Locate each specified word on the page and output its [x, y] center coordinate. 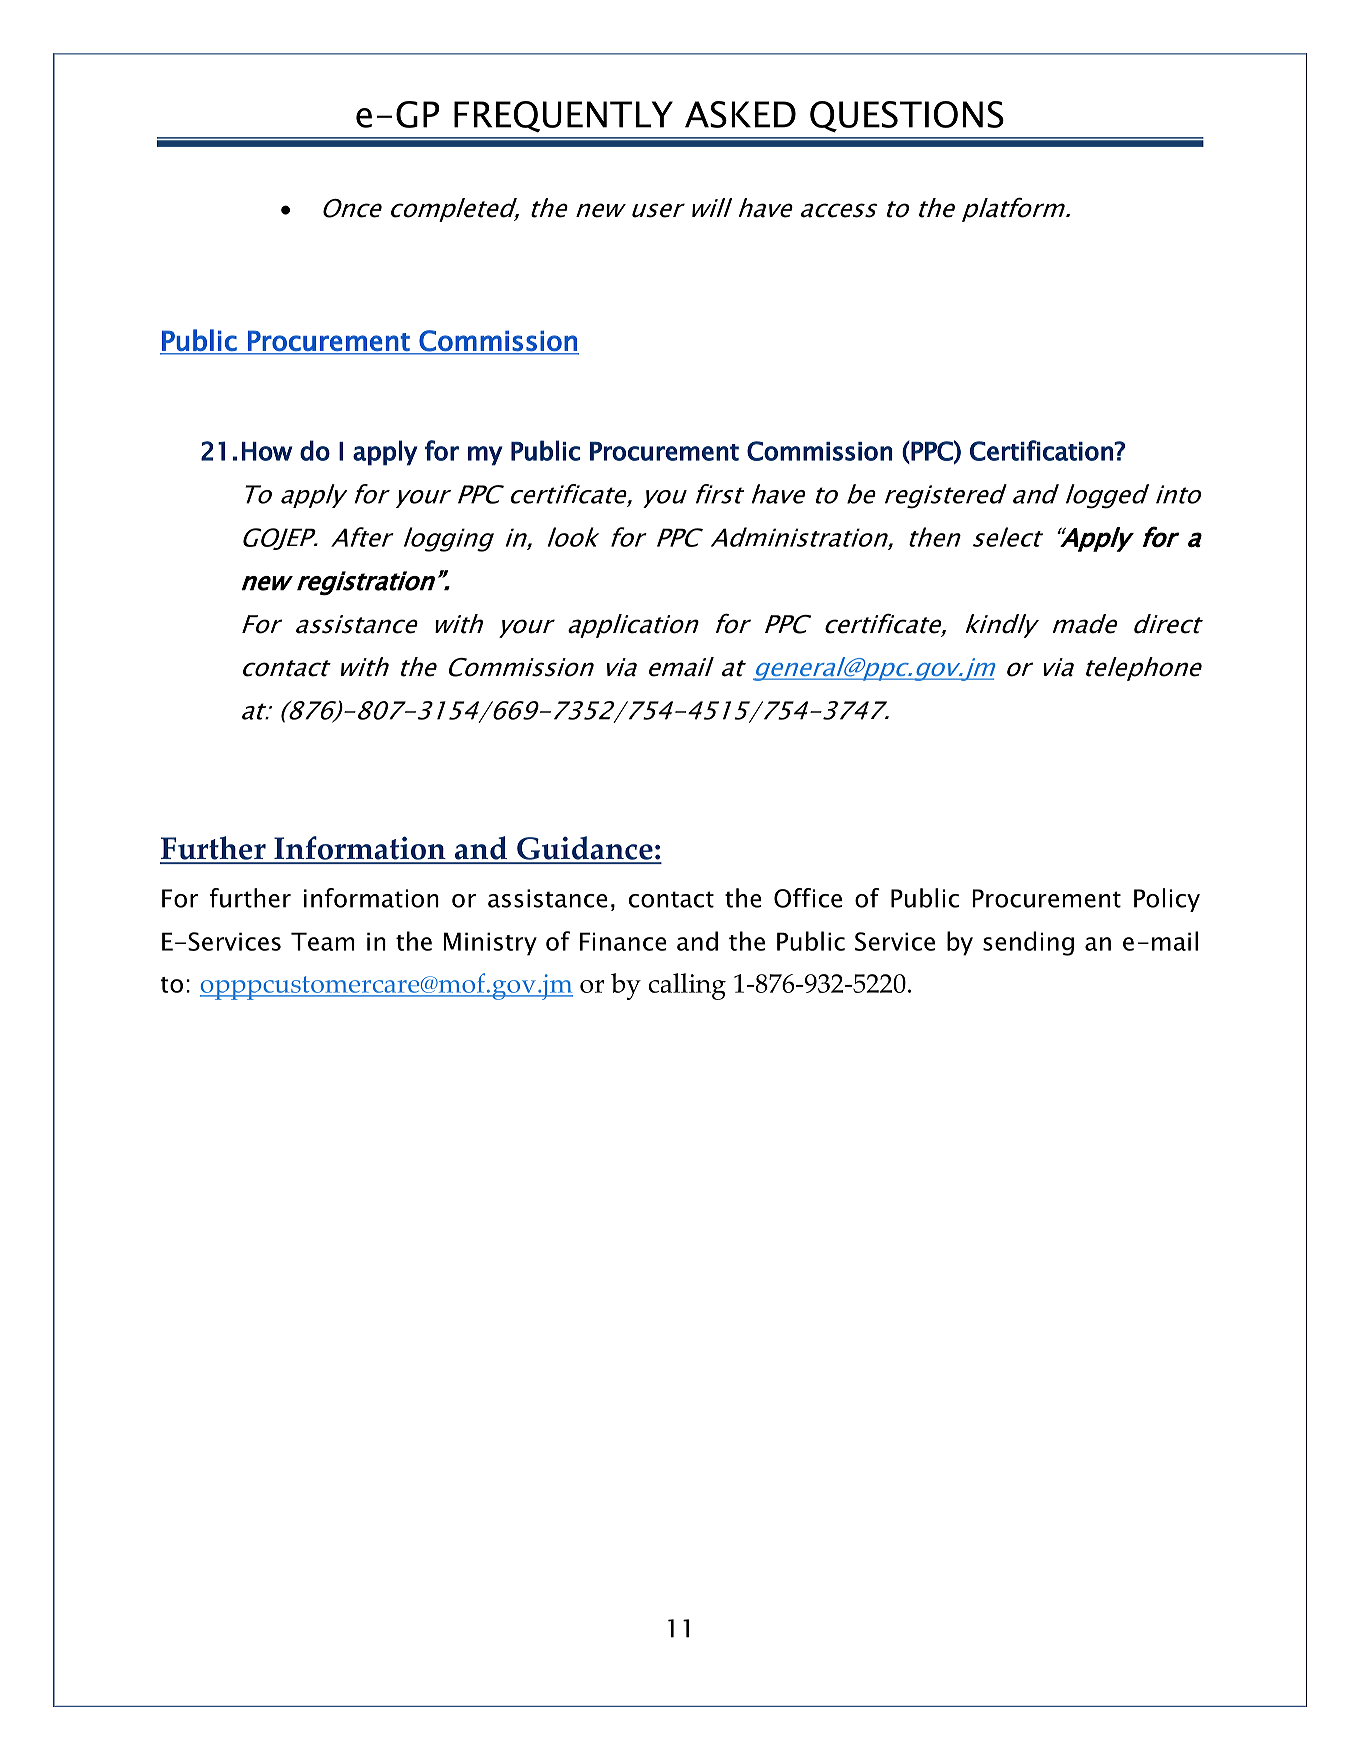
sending [1028, 943]
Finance [623, 941]
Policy [1167, 900]
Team [322, 941]
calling [687, 986]
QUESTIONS [907, 117]
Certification [1042, 450]
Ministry [490, 944]
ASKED [740, 114]
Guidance [585, 849]
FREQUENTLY [563, 116]
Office [808, 898]
